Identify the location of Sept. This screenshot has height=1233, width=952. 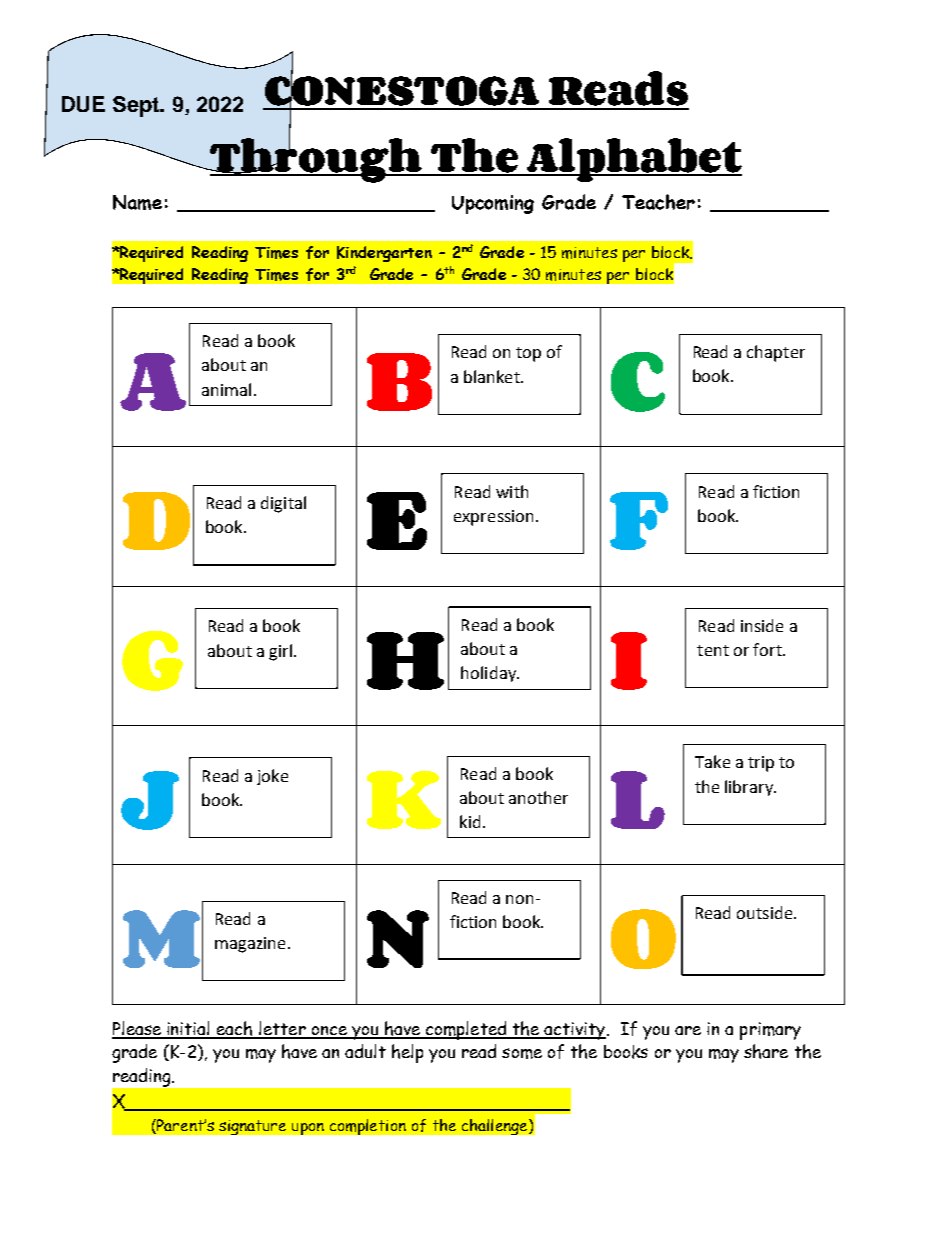
(137, 106).
